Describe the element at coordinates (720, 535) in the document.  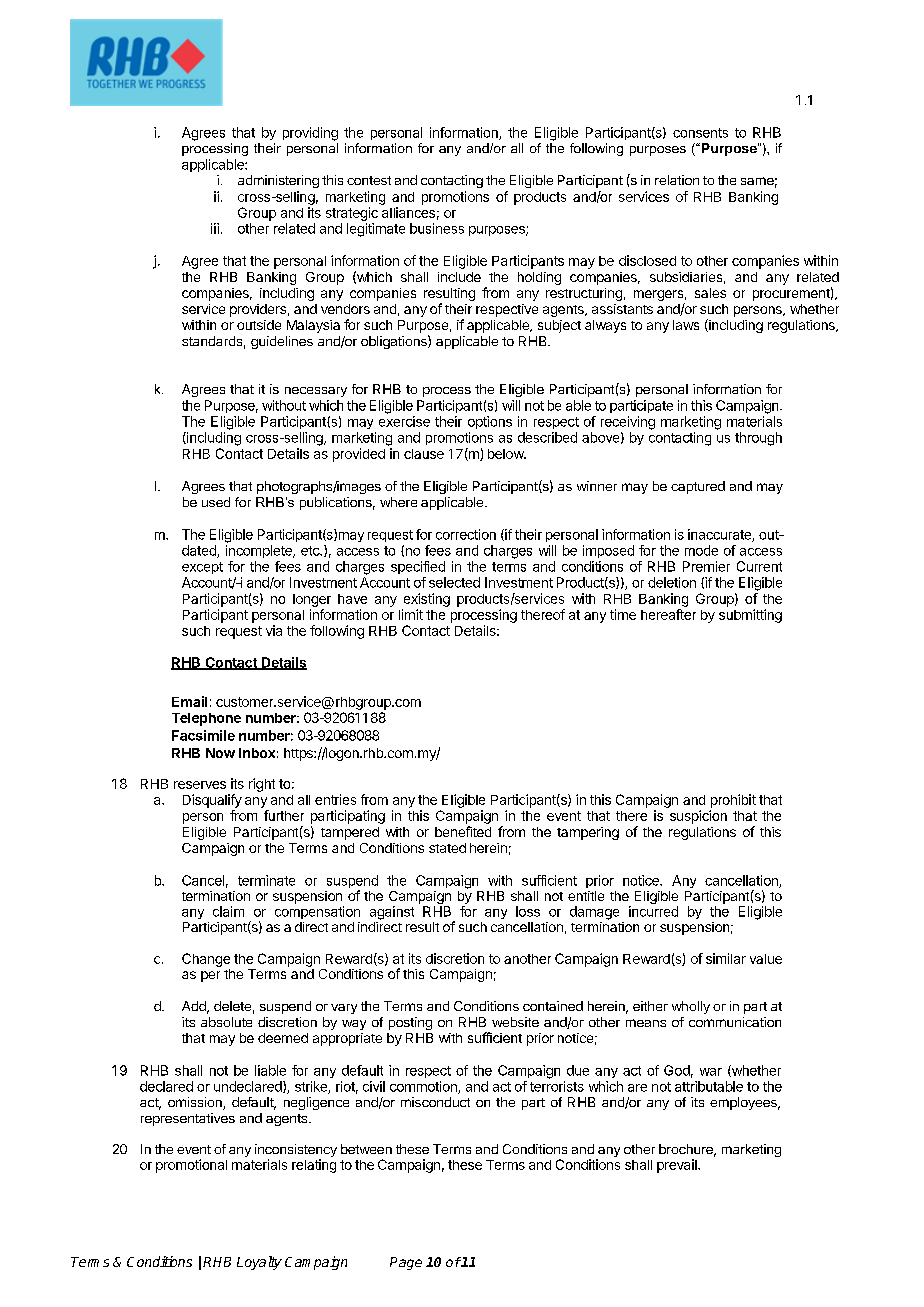
I see `inaccurate` at that location.
